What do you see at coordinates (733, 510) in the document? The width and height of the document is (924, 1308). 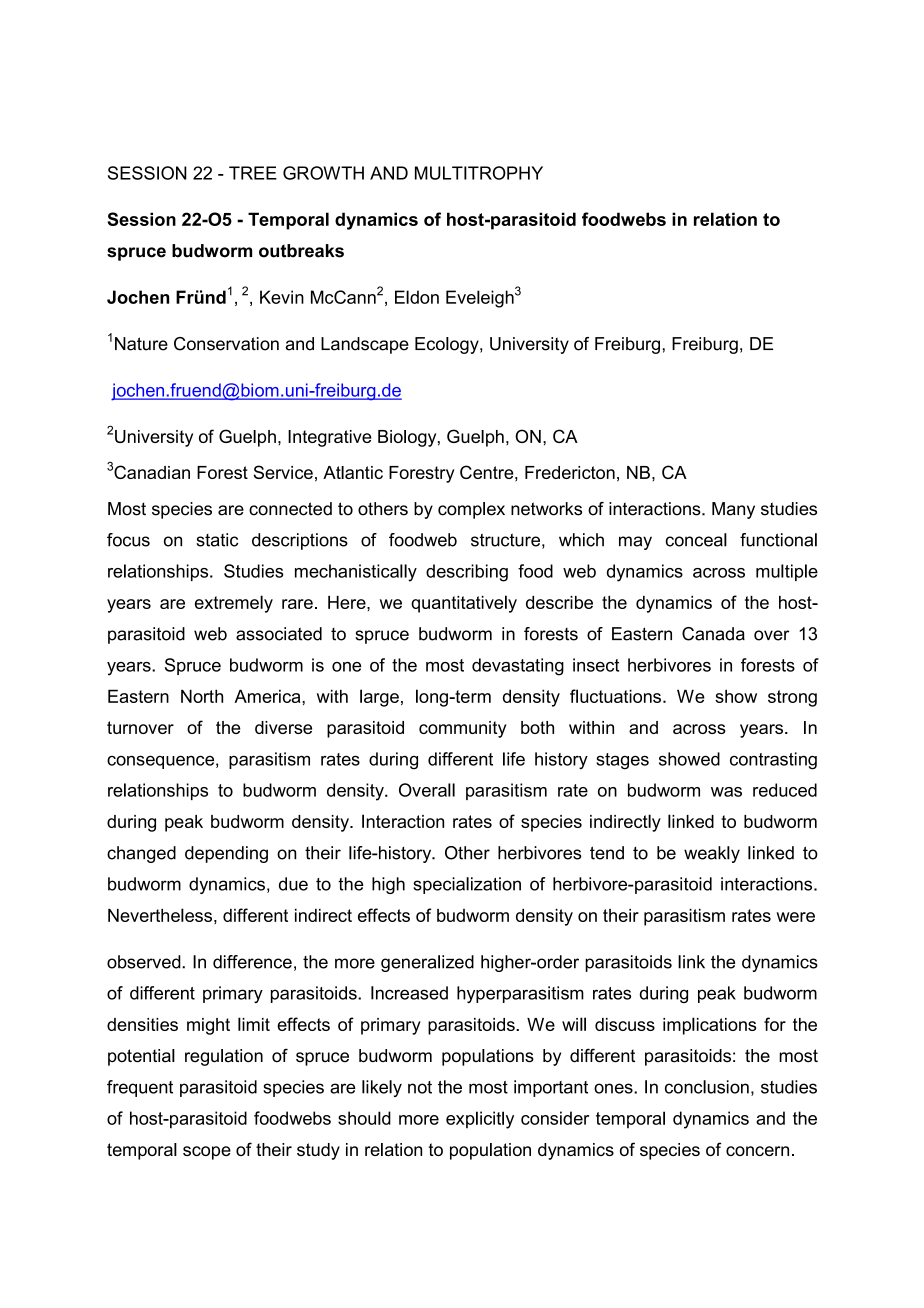 I see `Many` at bounding box center [733, 510].
